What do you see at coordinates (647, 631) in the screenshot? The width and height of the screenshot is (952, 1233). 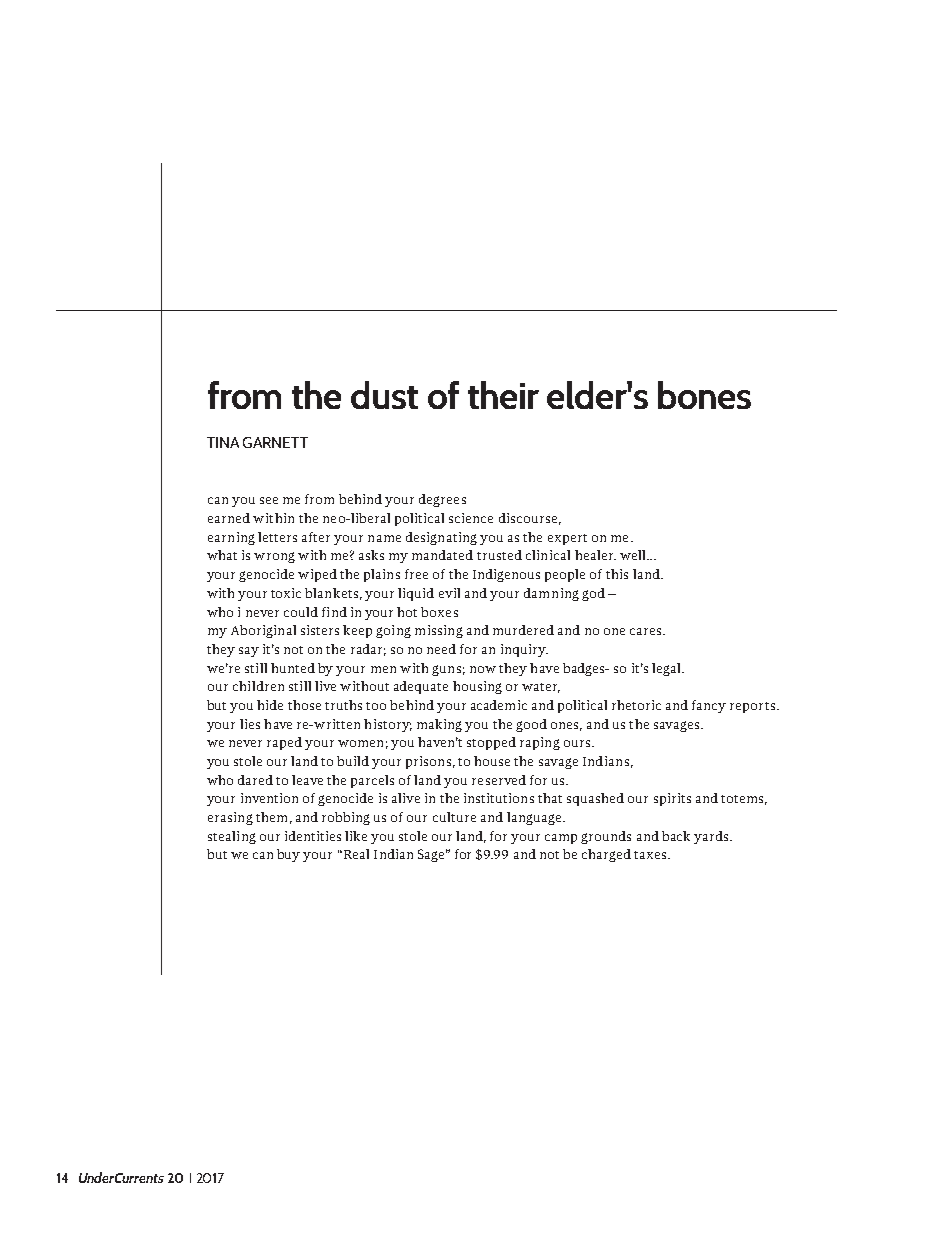 I see `cares` at bounding box center [647, 631].
